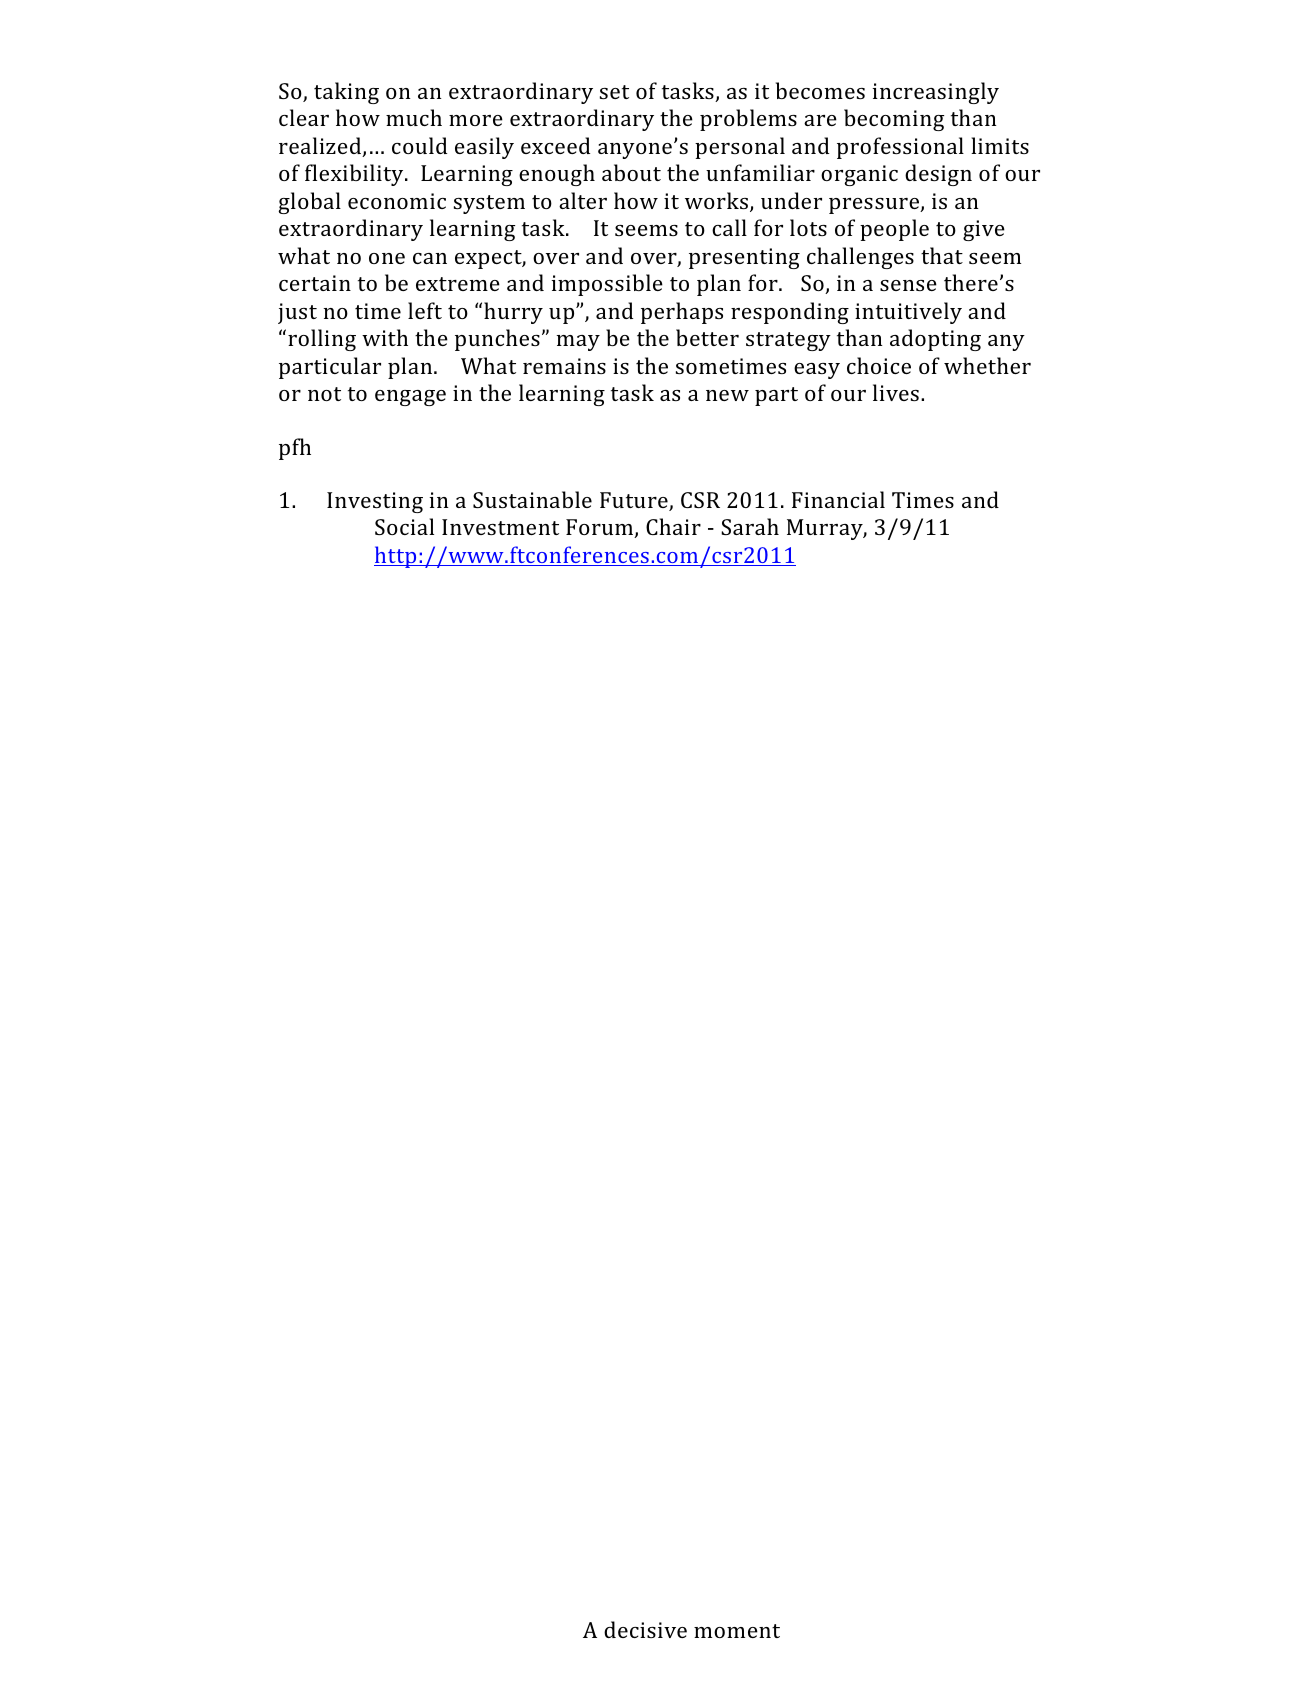 The width and height of the screenshot is (1306, 1690). Describe the element at coordinates (631, 172) in the screenshot. I see `about` at that location.
